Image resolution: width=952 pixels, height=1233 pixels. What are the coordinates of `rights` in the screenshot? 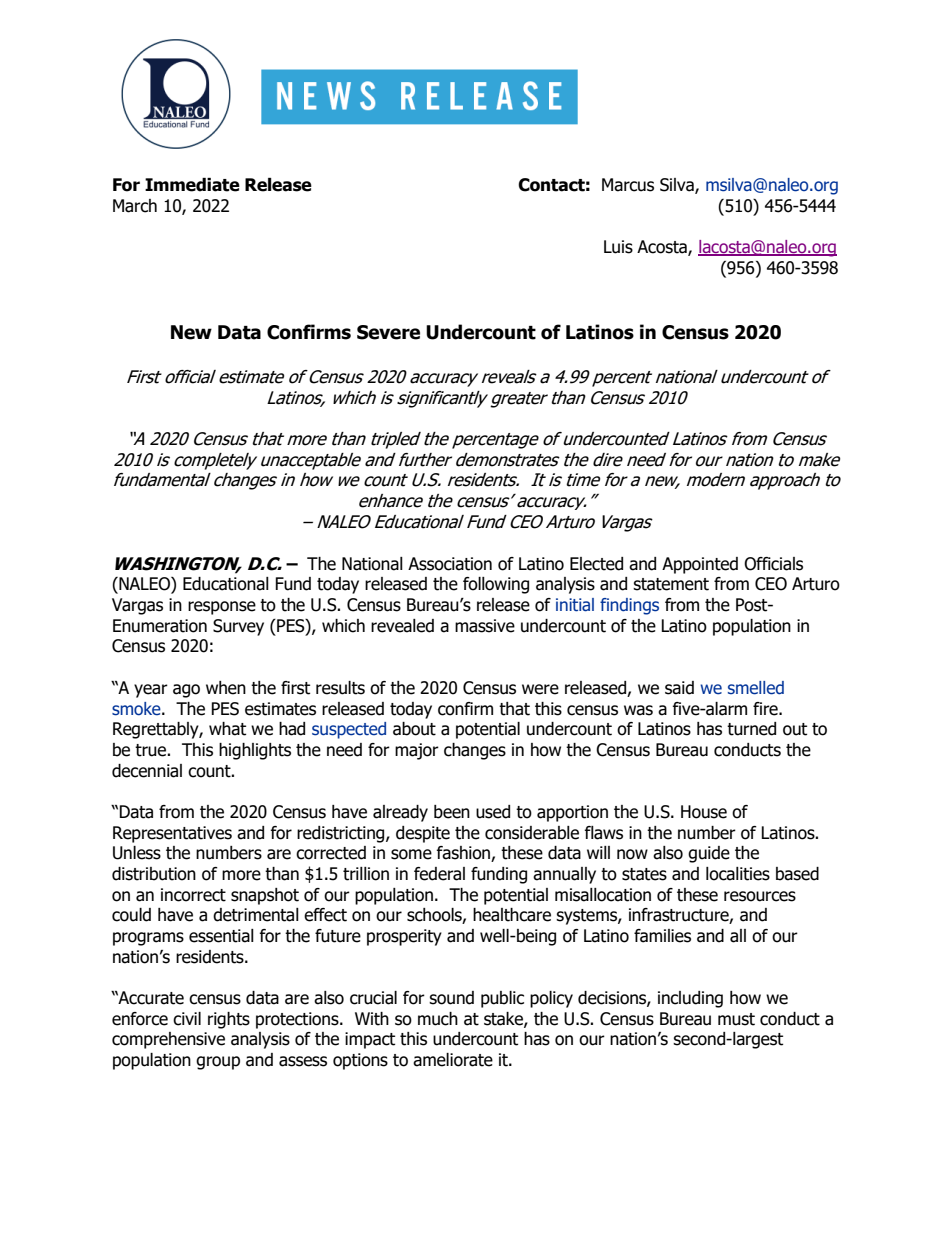 It's located at (229, 1020).
